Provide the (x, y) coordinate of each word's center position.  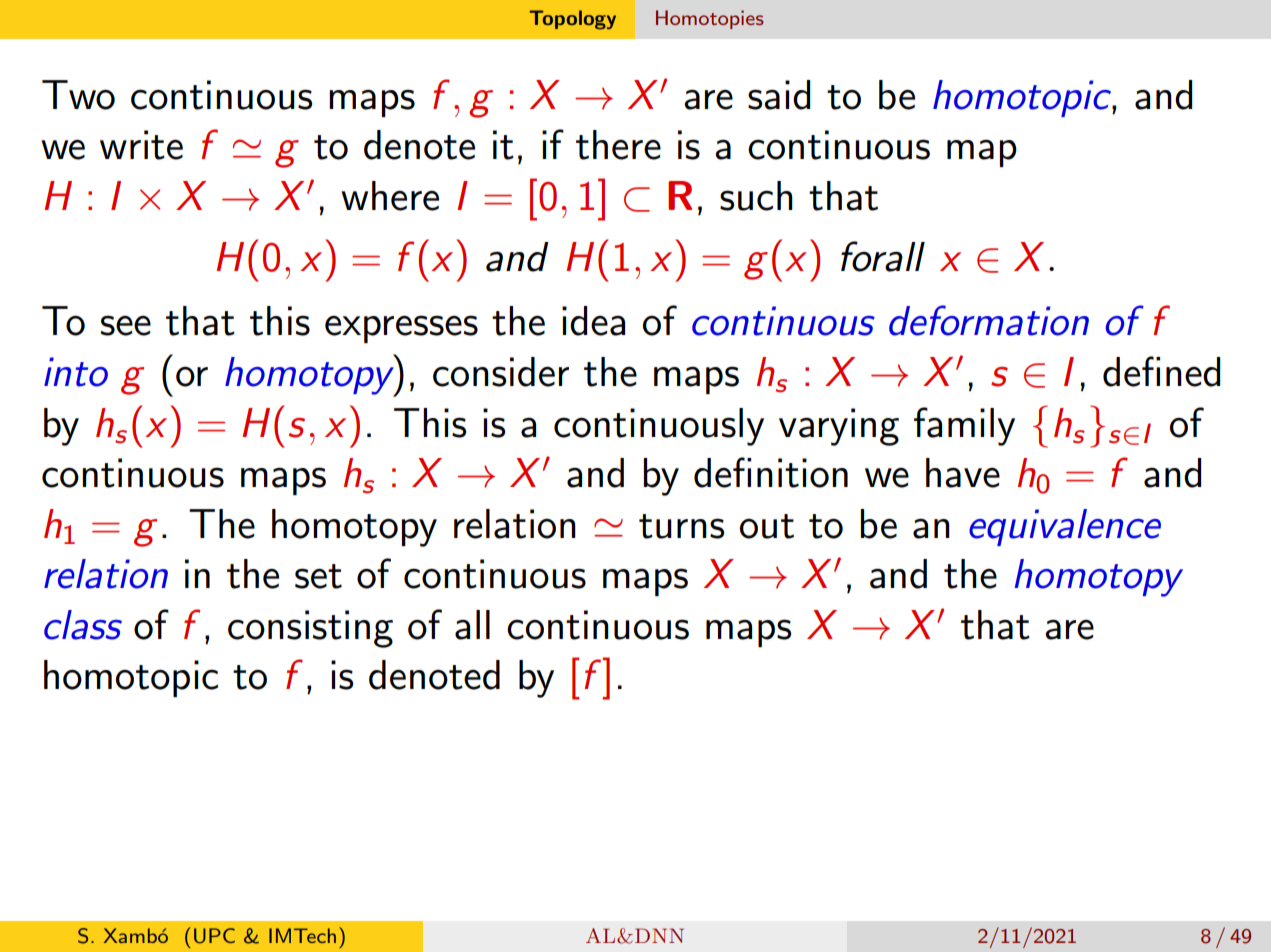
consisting (310, 629)
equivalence (1065, 527)
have (963, 473)
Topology (572, 20)
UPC (214, 936)
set (318, 576)
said (779, 95)
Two (78, 95)
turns (681, 526)
